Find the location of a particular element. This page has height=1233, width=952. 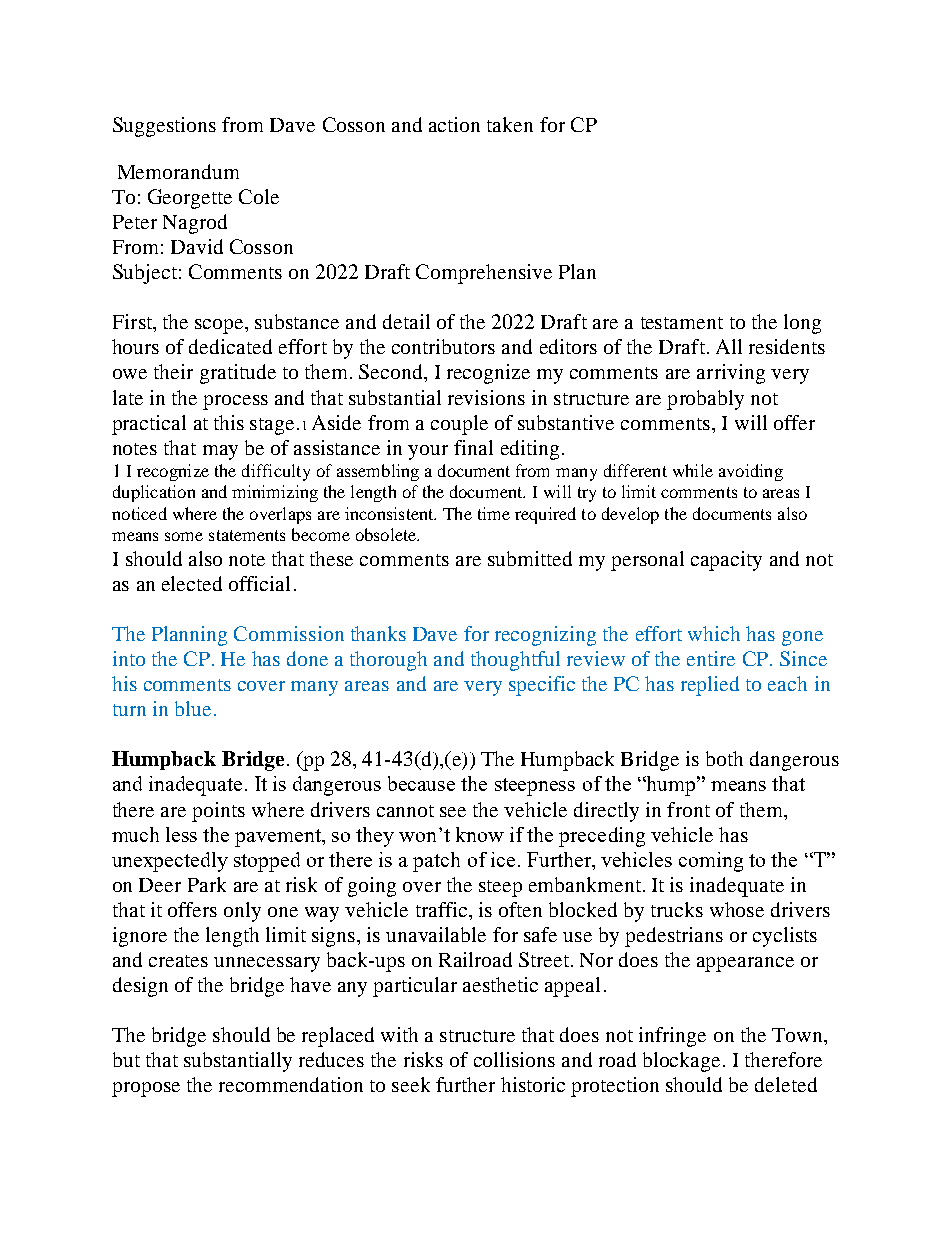

which is located at coordinates (714, 633).
